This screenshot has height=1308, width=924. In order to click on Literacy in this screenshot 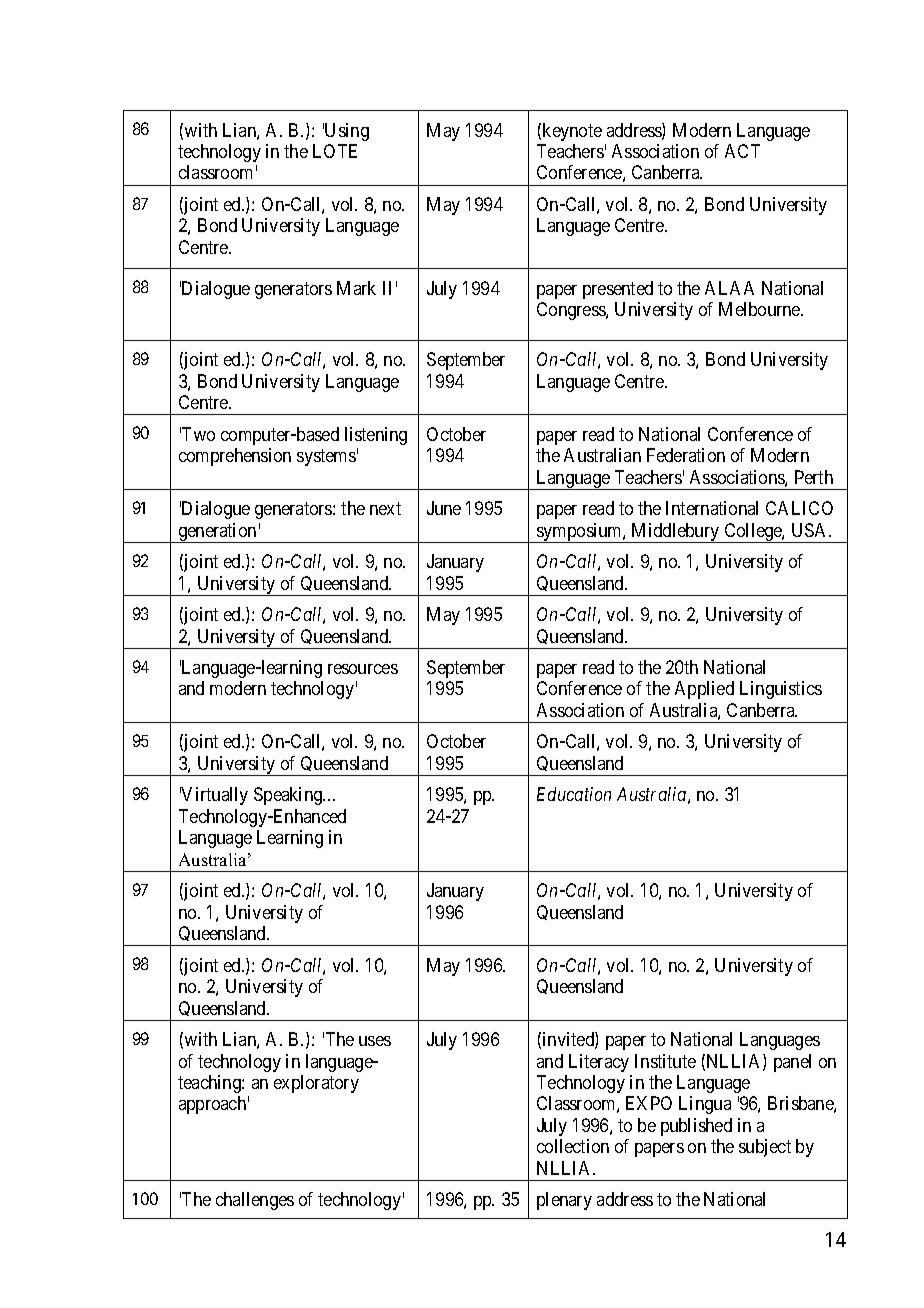, I will do `click(599, 1063)`.
